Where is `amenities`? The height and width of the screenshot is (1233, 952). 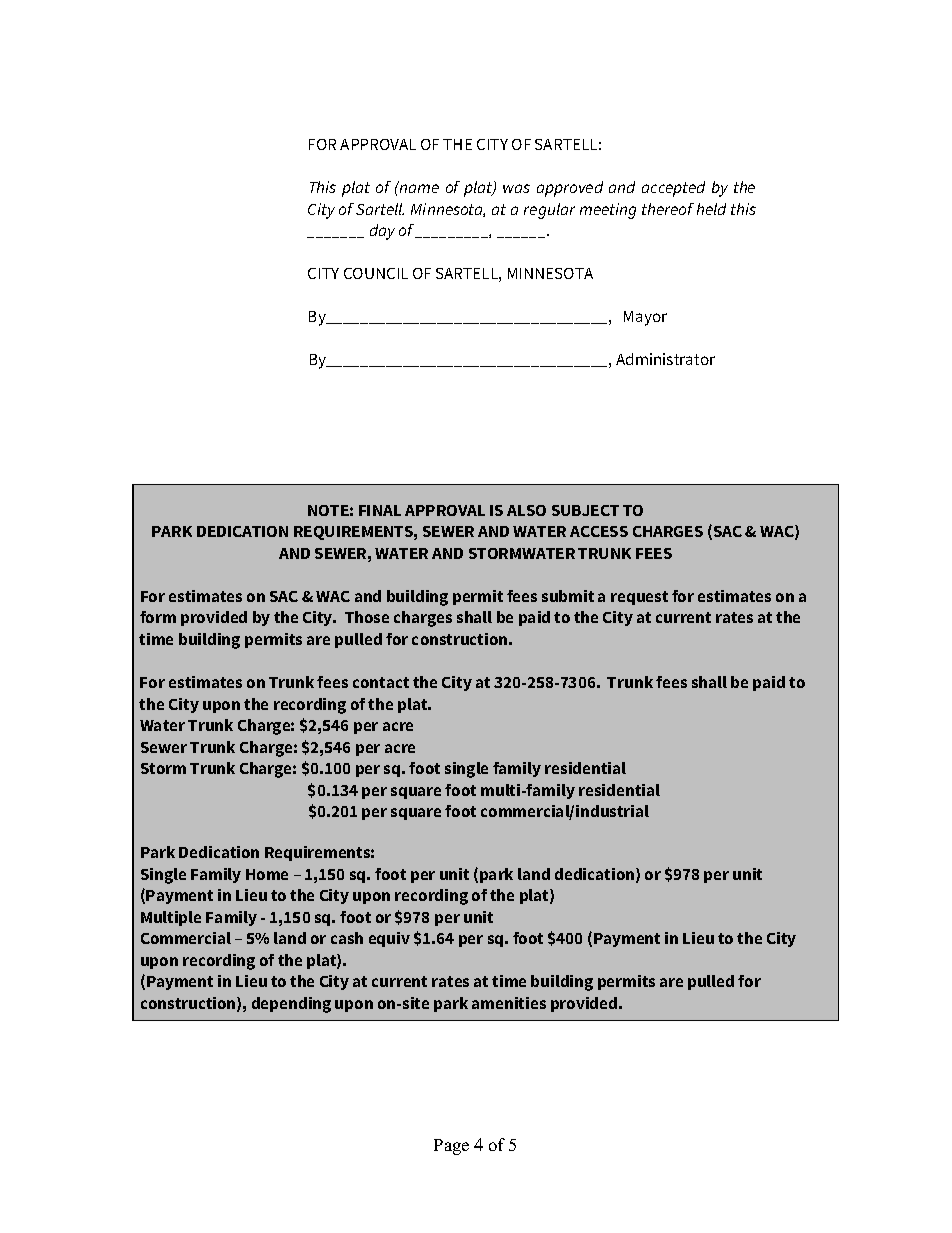 amenities is located at coordinates (509, 1003).
